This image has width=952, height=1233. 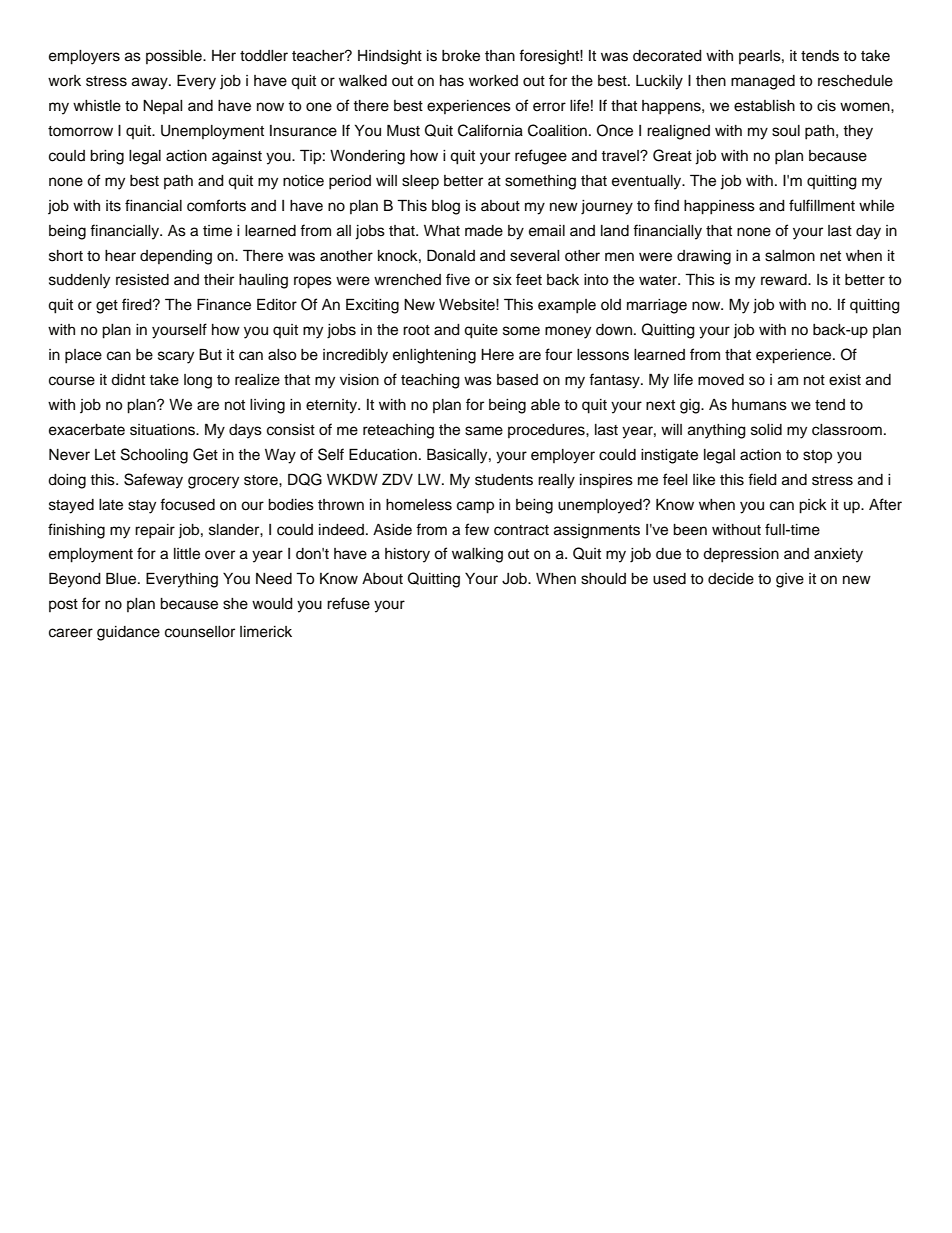 I want to click on counsellor, so click(x=200, y=632).
